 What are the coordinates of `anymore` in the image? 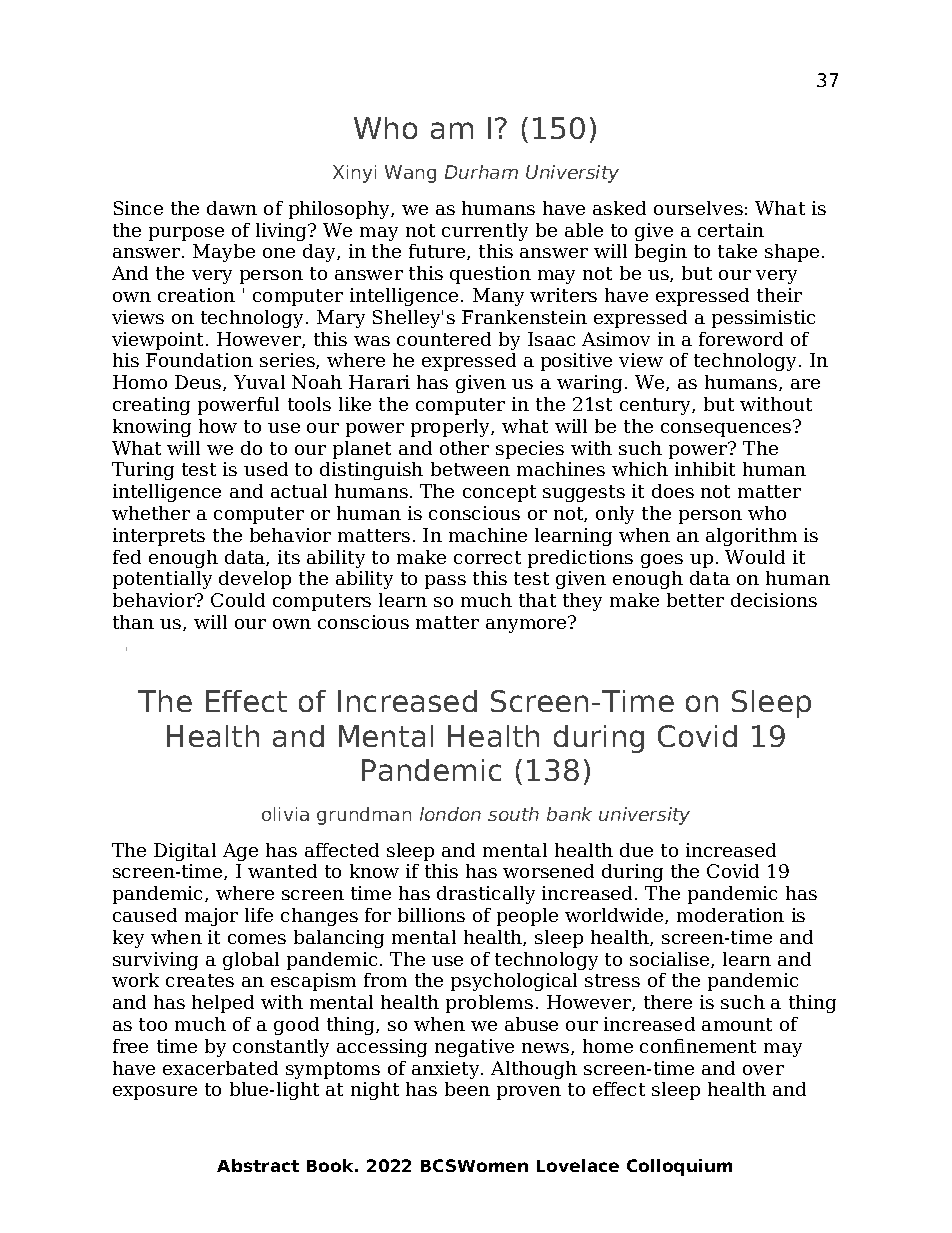 It's located at (527, 625).
